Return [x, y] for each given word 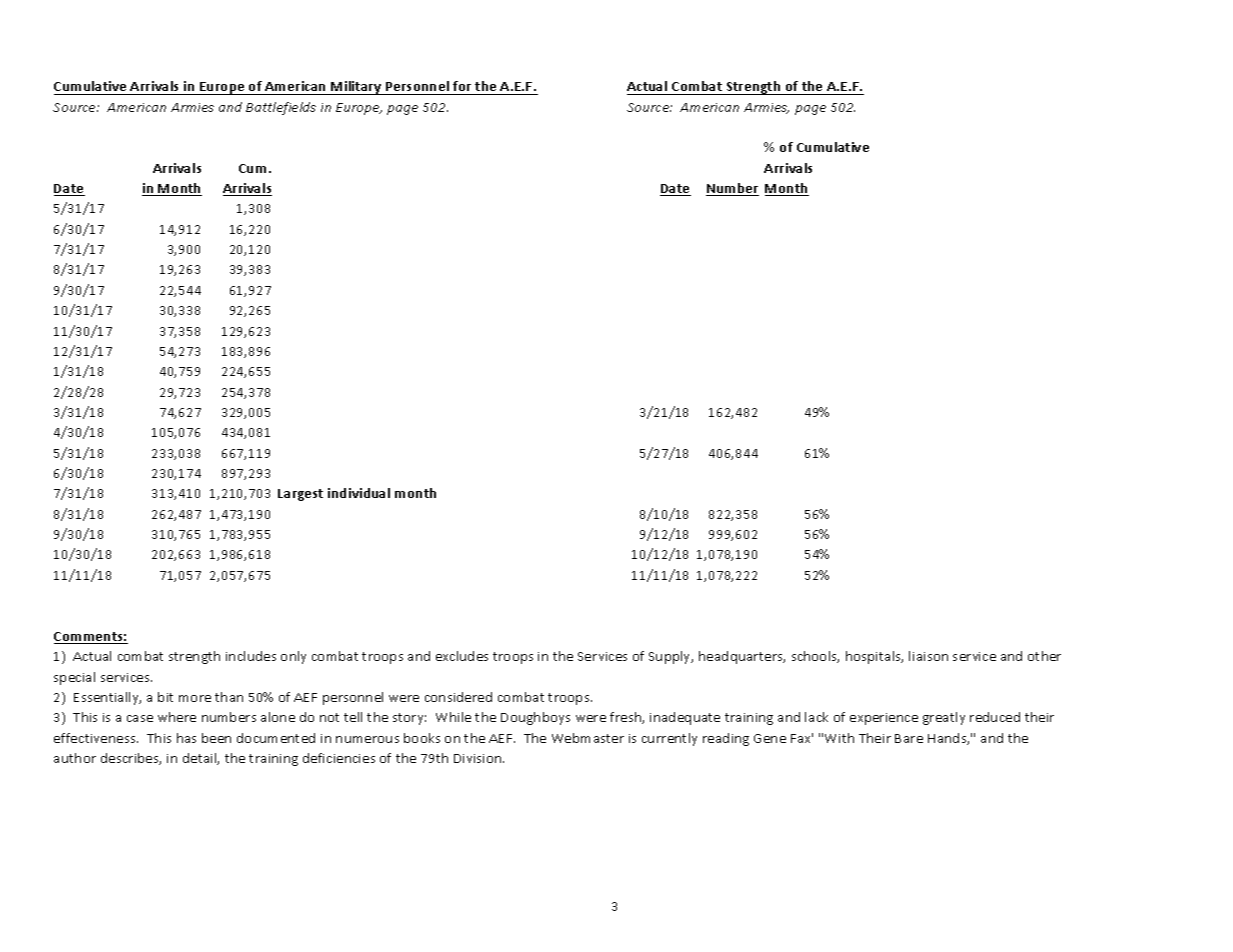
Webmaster [588, 738]
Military [356, 88]
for [462, 86]
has [186, 738]
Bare [909, 738]
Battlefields [281, 108]
